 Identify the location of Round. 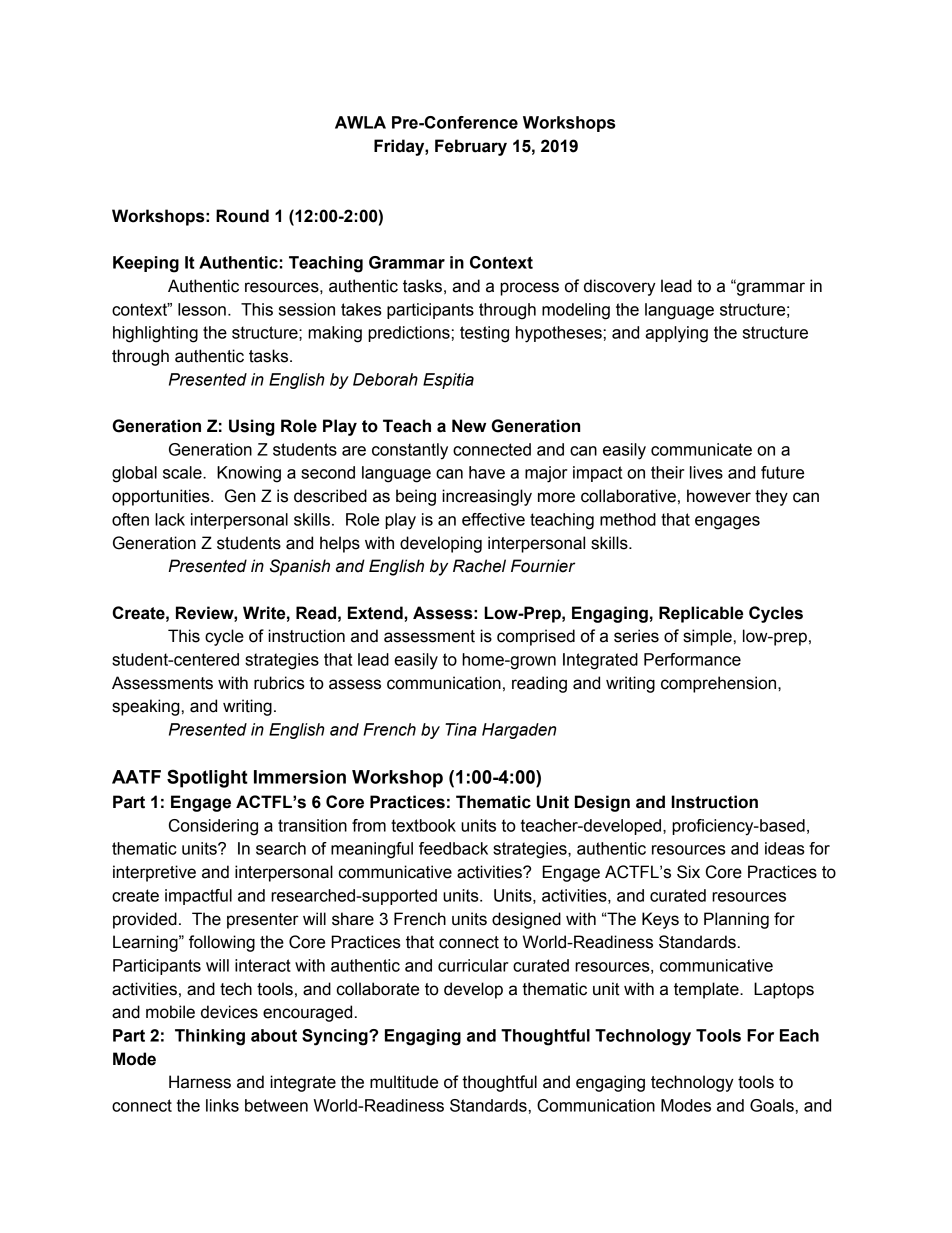
(242, 216).
